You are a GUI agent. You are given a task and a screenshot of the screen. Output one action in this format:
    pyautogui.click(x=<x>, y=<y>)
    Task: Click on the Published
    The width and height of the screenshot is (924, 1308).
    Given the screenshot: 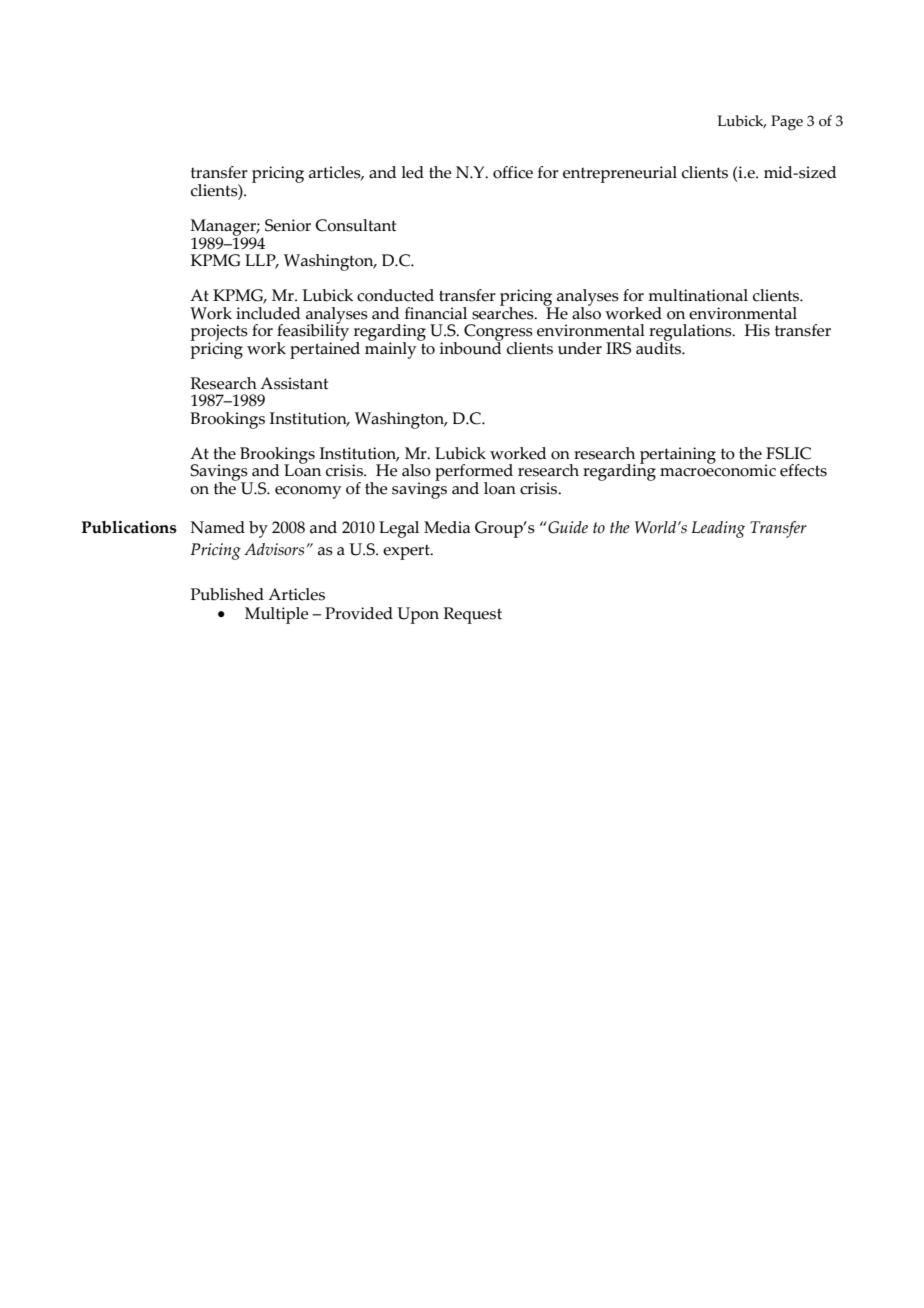 What is the action you would take?
    pyautogui.click(x=227, y=594)
